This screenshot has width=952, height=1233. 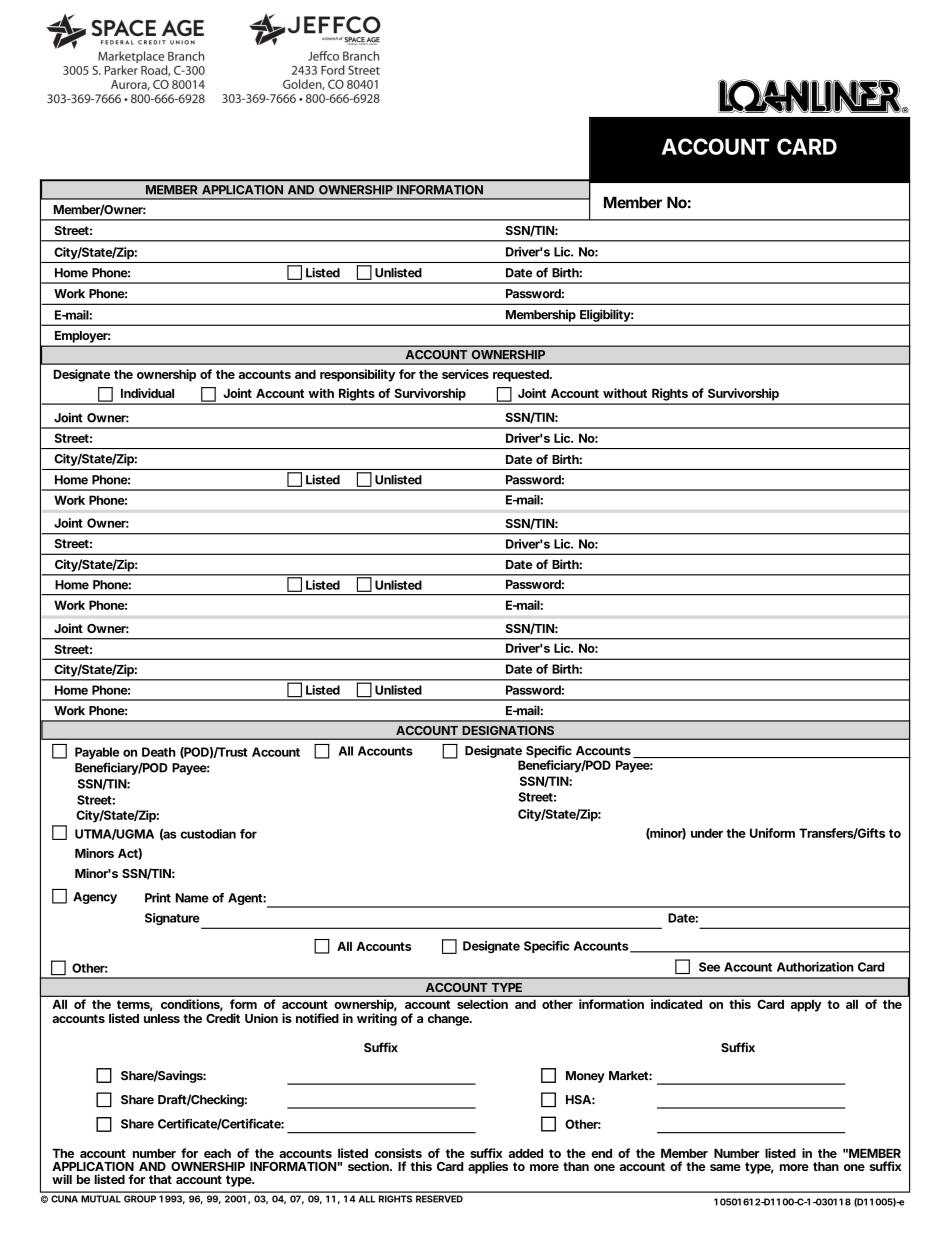 I want to click on services, so click(x=465, y=374).
